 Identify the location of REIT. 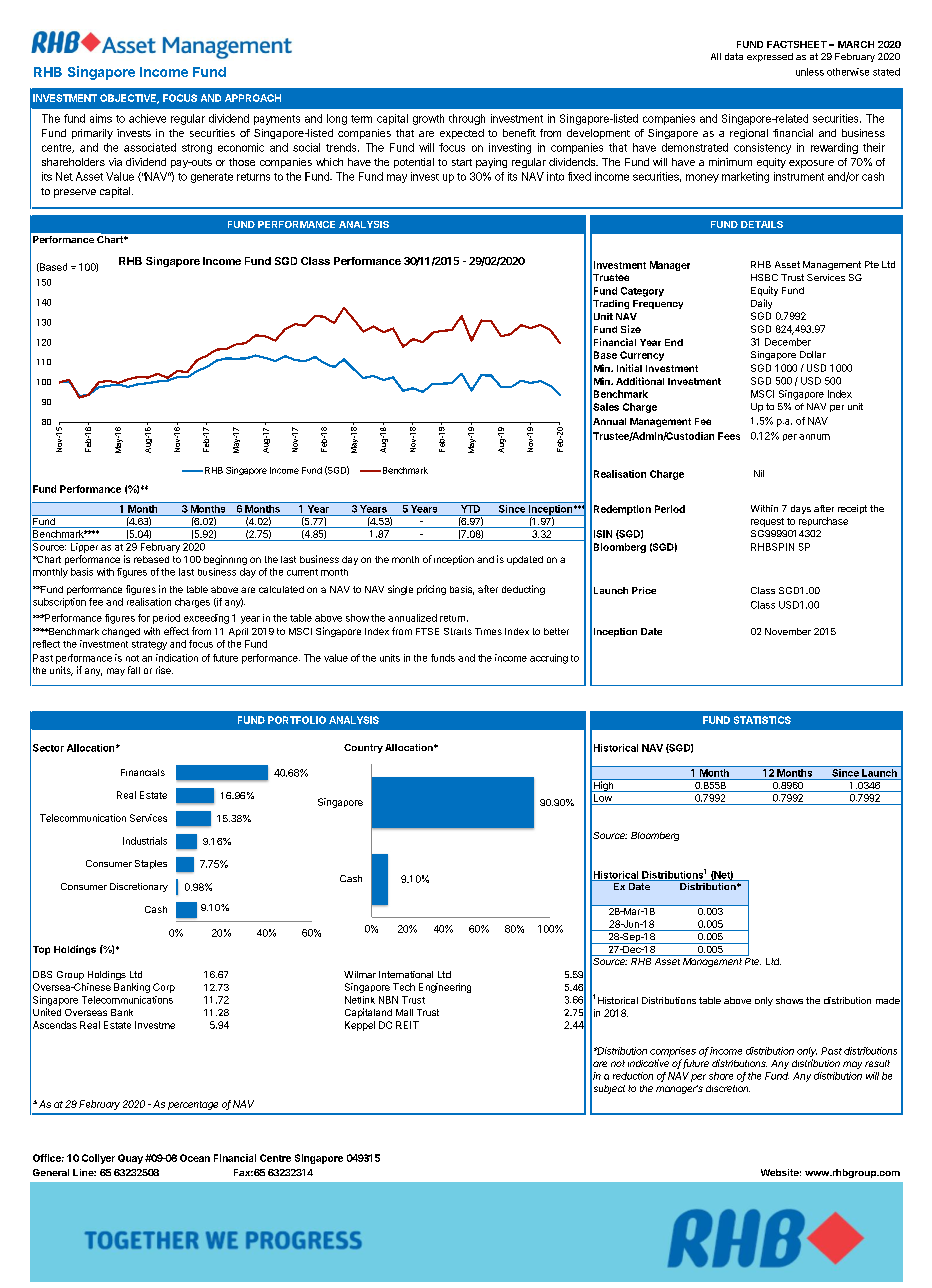
(407, 1025).
